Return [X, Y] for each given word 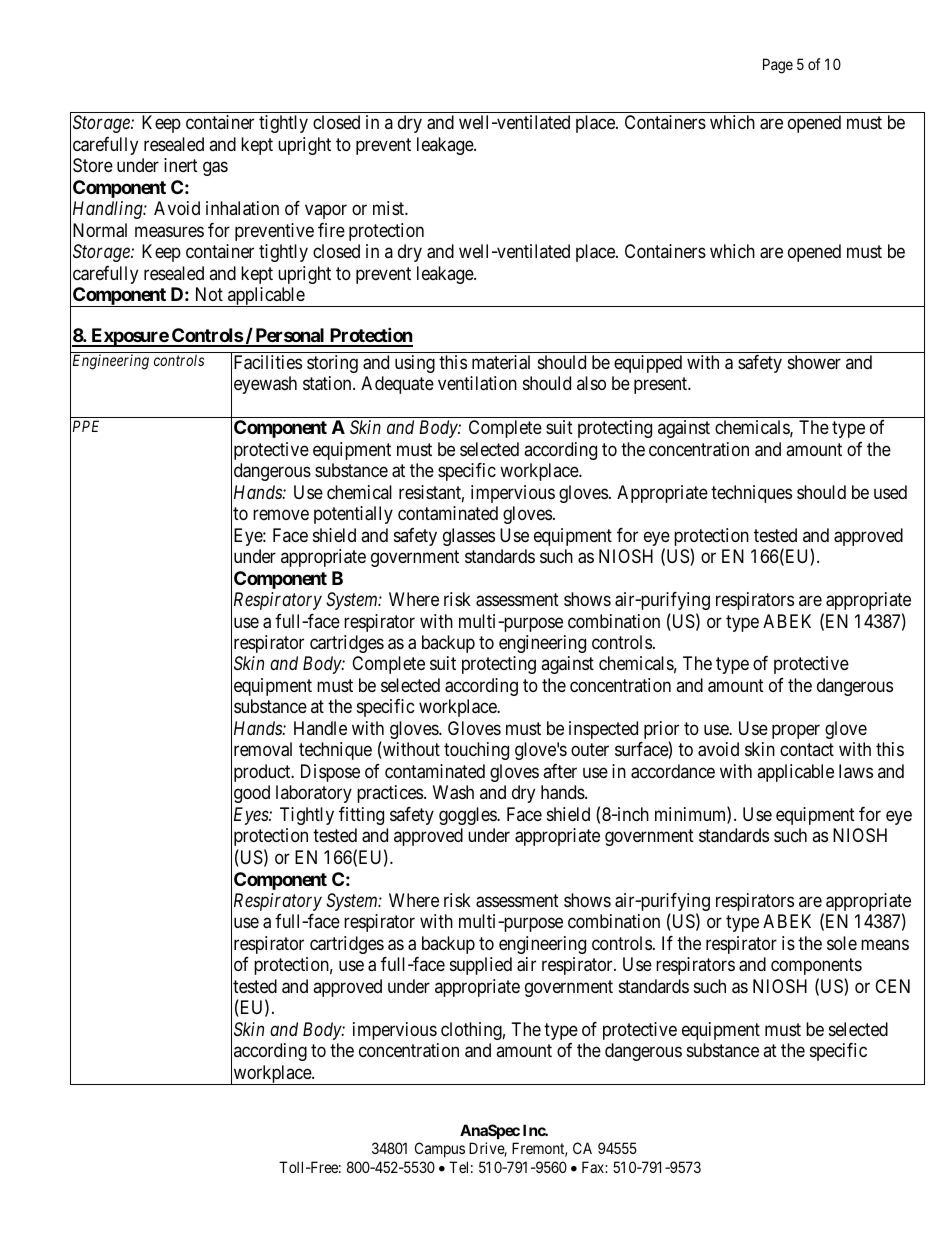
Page [778, 66]
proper [796, 731]
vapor [326, 212]
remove [281, 515]
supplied [481, 966]
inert [181, 165]
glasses [469, 537]
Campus [440, 1149]
